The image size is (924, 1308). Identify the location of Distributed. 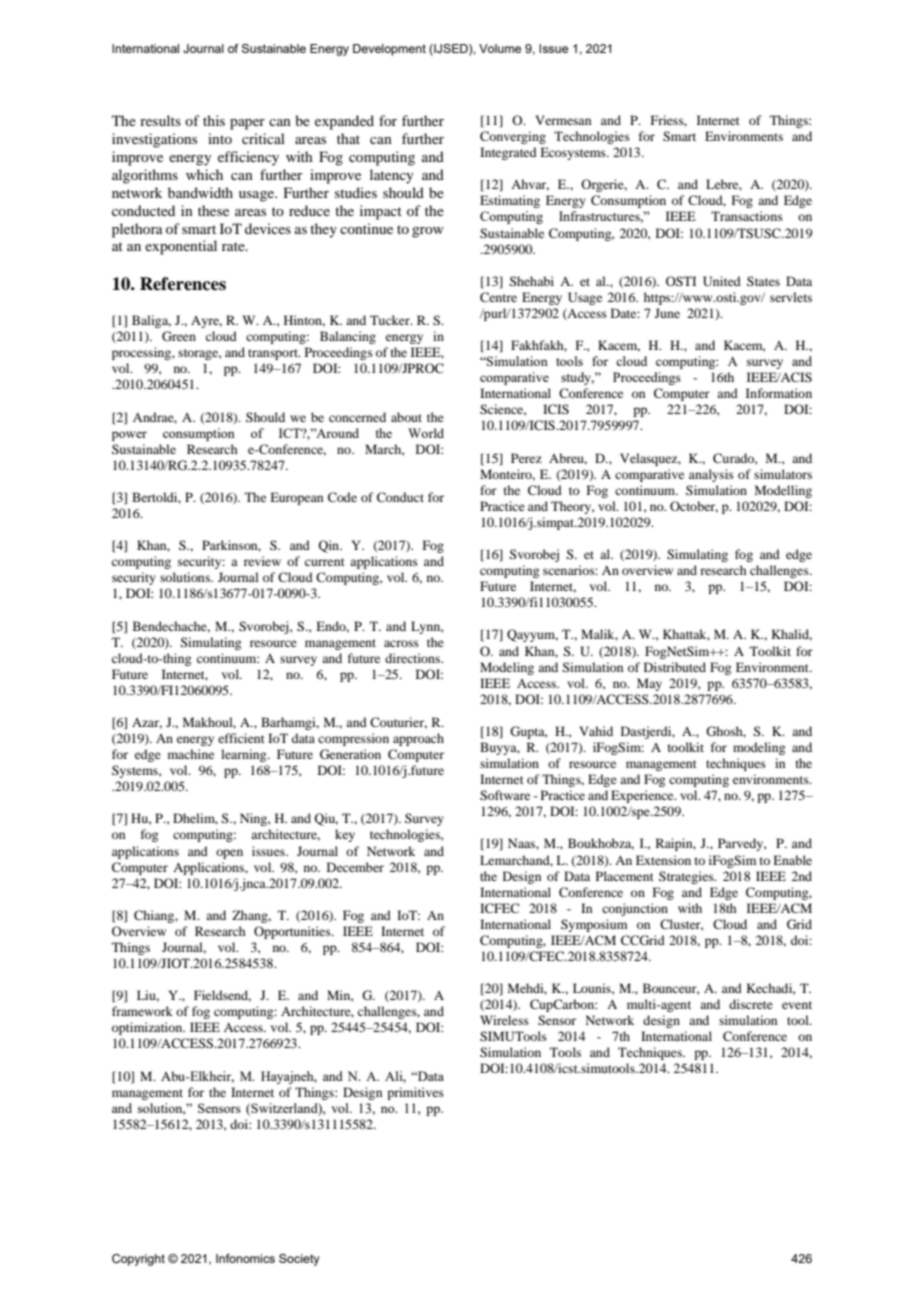
(675, 667).
